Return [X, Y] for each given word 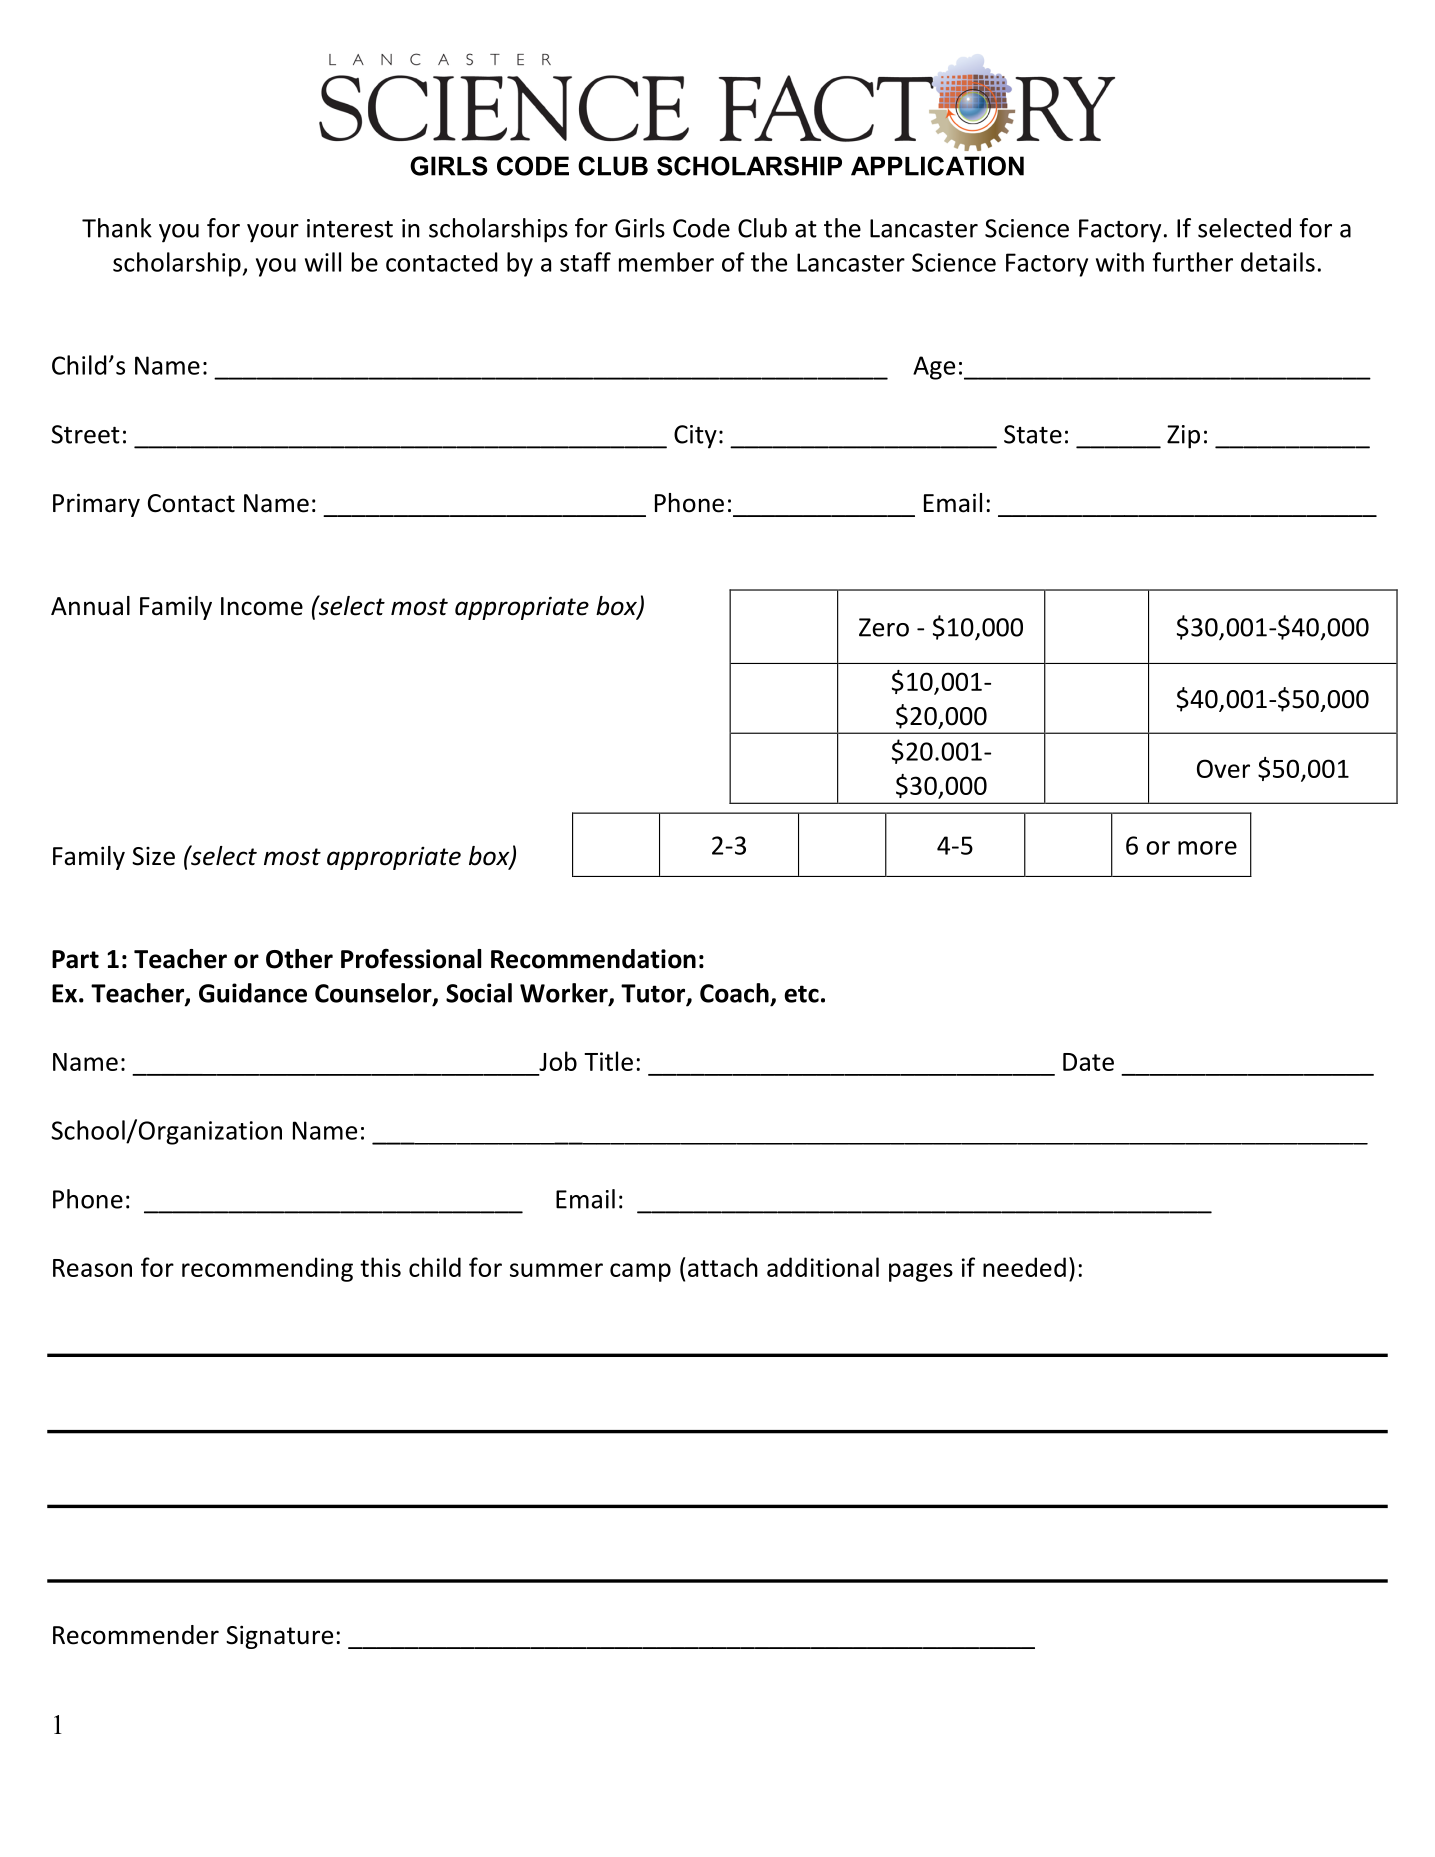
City [695, 437]
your [273, 233]
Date [1088, 1062]
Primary [96, 505]
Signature [279, 1637]
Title [608, 1061]
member [666, 262]
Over [1223, 768]
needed [1024, 1267]
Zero [884, 627]
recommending [267, 1269]
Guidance [253, 993]
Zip [1183, 437]
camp [640, 1272]
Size [153, 856]
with [1120, 262]
